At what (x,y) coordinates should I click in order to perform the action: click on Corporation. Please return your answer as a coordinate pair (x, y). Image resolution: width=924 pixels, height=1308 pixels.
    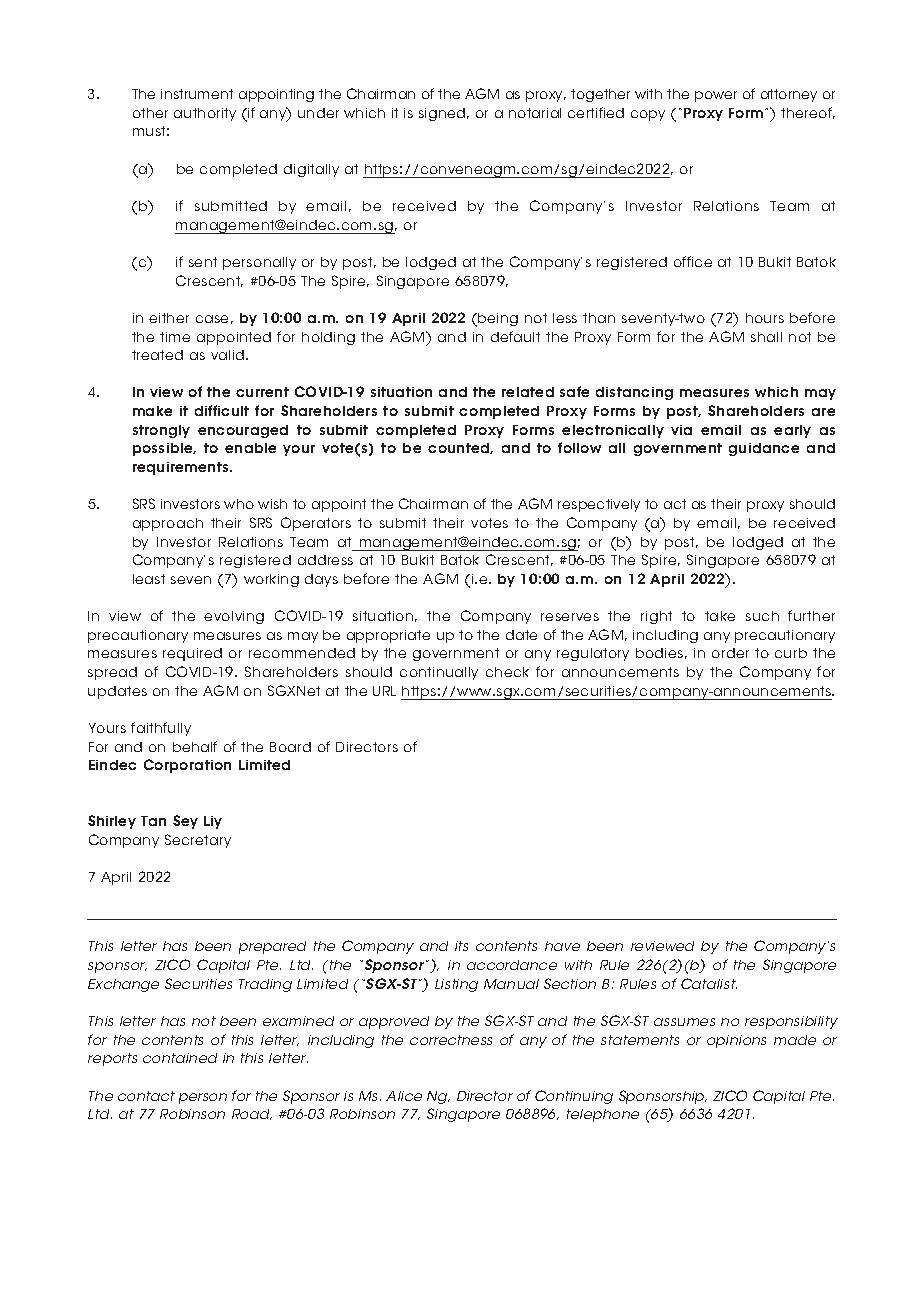
    Looking at the image, I should click on (187, 766).
